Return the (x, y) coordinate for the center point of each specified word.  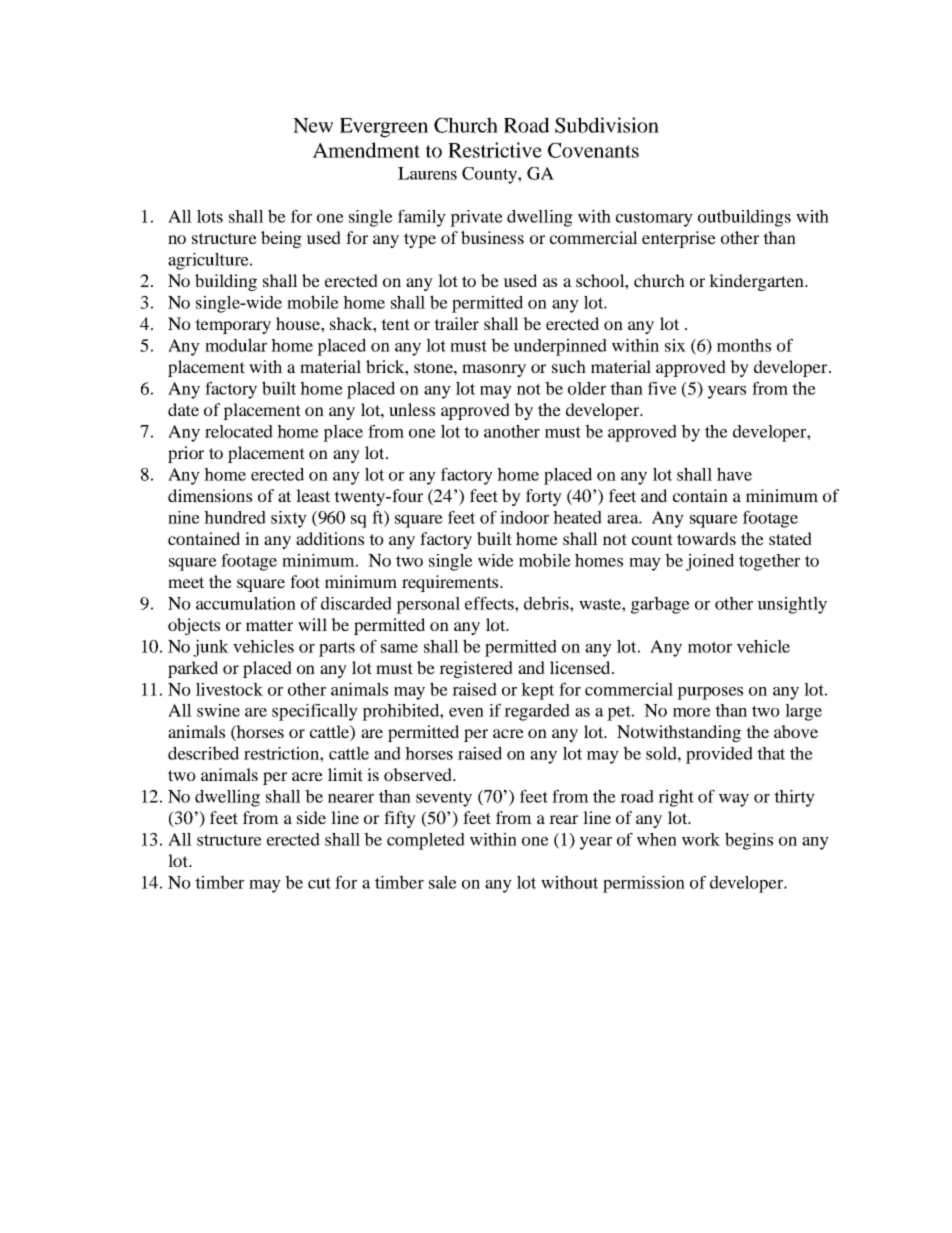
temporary (233, 326)
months (744, 345)
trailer (456, 323)
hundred (235, 517)
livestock (229, 689)
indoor (524, 517)
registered (476, 669)
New (313, 125)
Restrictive (495, 150)
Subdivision (607, 125)
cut (319, 883)
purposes (710, 693)
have (734, 474)
